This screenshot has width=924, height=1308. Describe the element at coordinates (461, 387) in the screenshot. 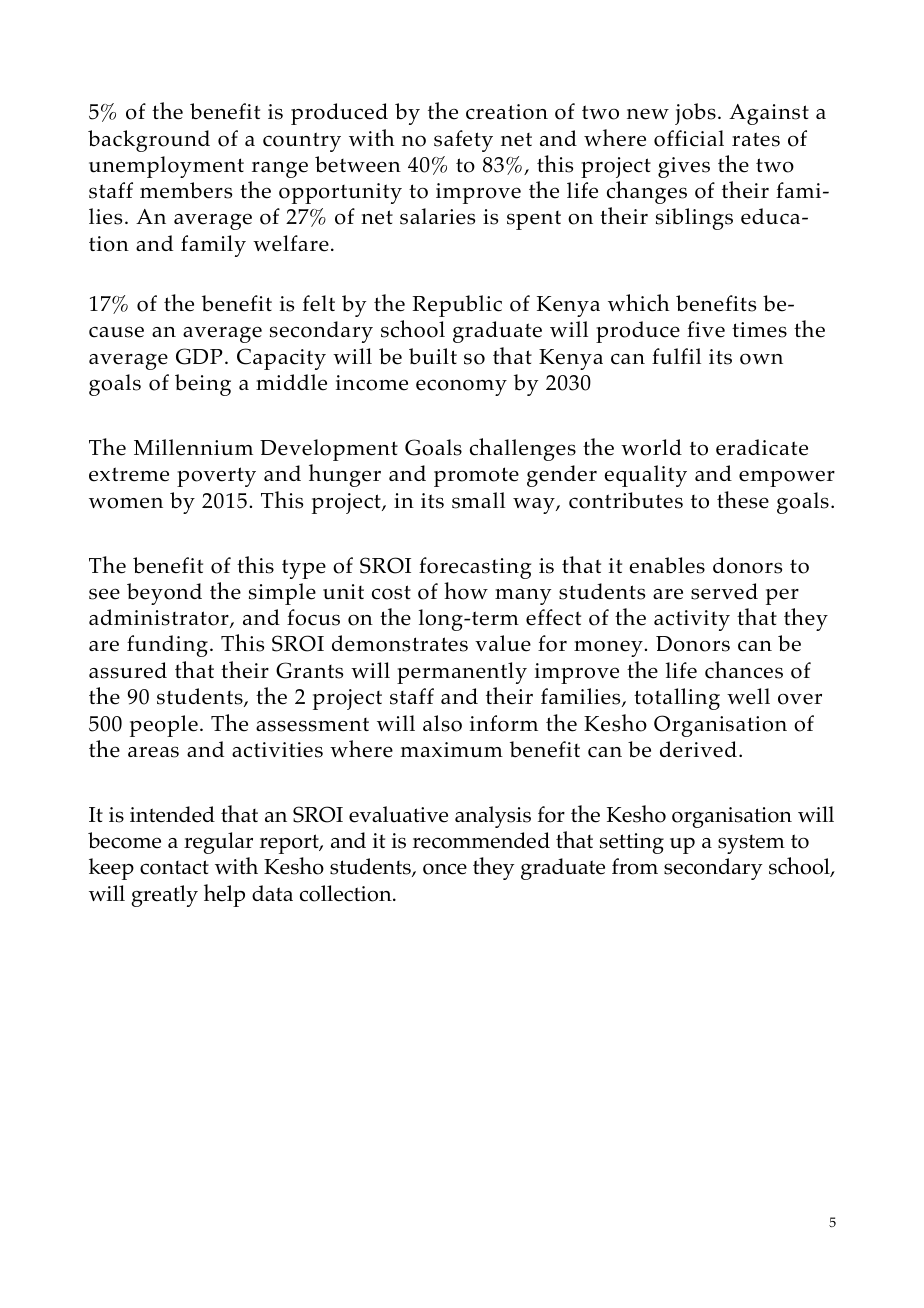

I see `economy` at that location.
